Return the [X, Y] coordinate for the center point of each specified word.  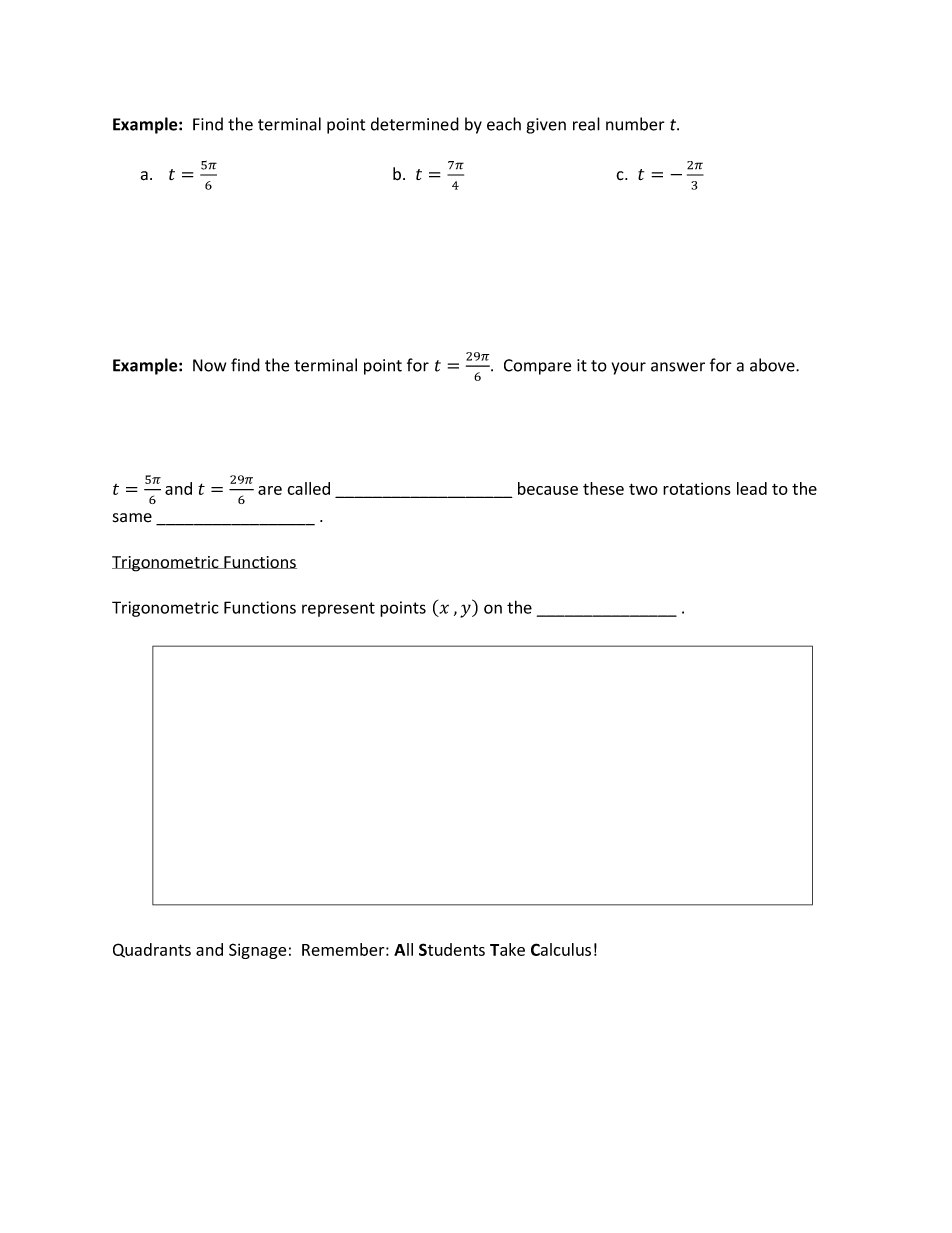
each [504, 124]
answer [678, 367]
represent [338, 609]
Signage [257, 951]
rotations [697, 488]
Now [209, 365]
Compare [537, 367]
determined [415, 124]
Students [452, 949]
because [548, 488]
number [635, 124]
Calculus [561, 949]
